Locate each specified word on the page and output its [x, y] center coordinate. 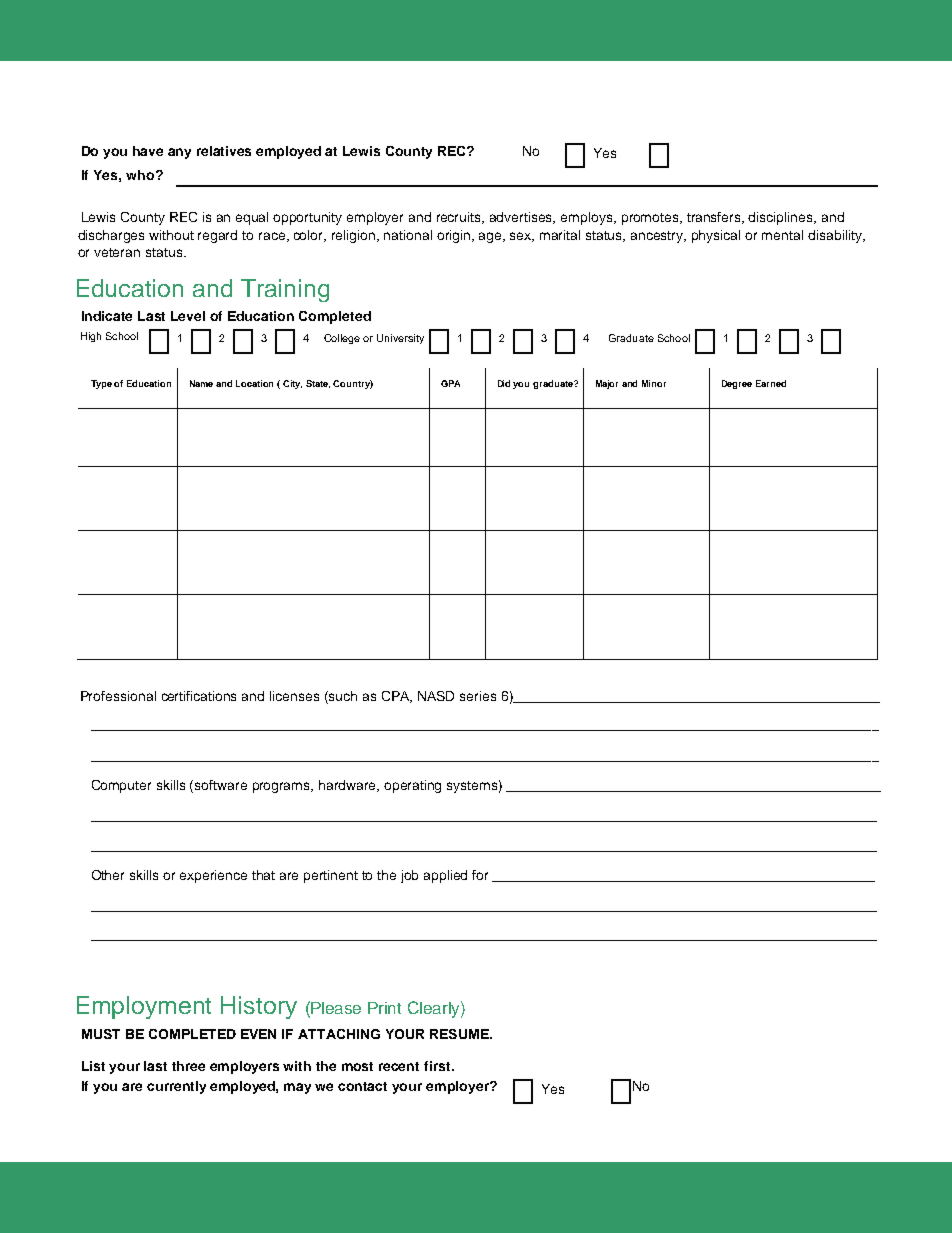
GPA [450, 383]
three [188, 1066]
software [221, 785]
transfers [715, 218]
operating [412, 786]
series [478, 696]
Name [201, 383]
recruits [460, 218]
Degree [737, 384]
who [141, 175]
